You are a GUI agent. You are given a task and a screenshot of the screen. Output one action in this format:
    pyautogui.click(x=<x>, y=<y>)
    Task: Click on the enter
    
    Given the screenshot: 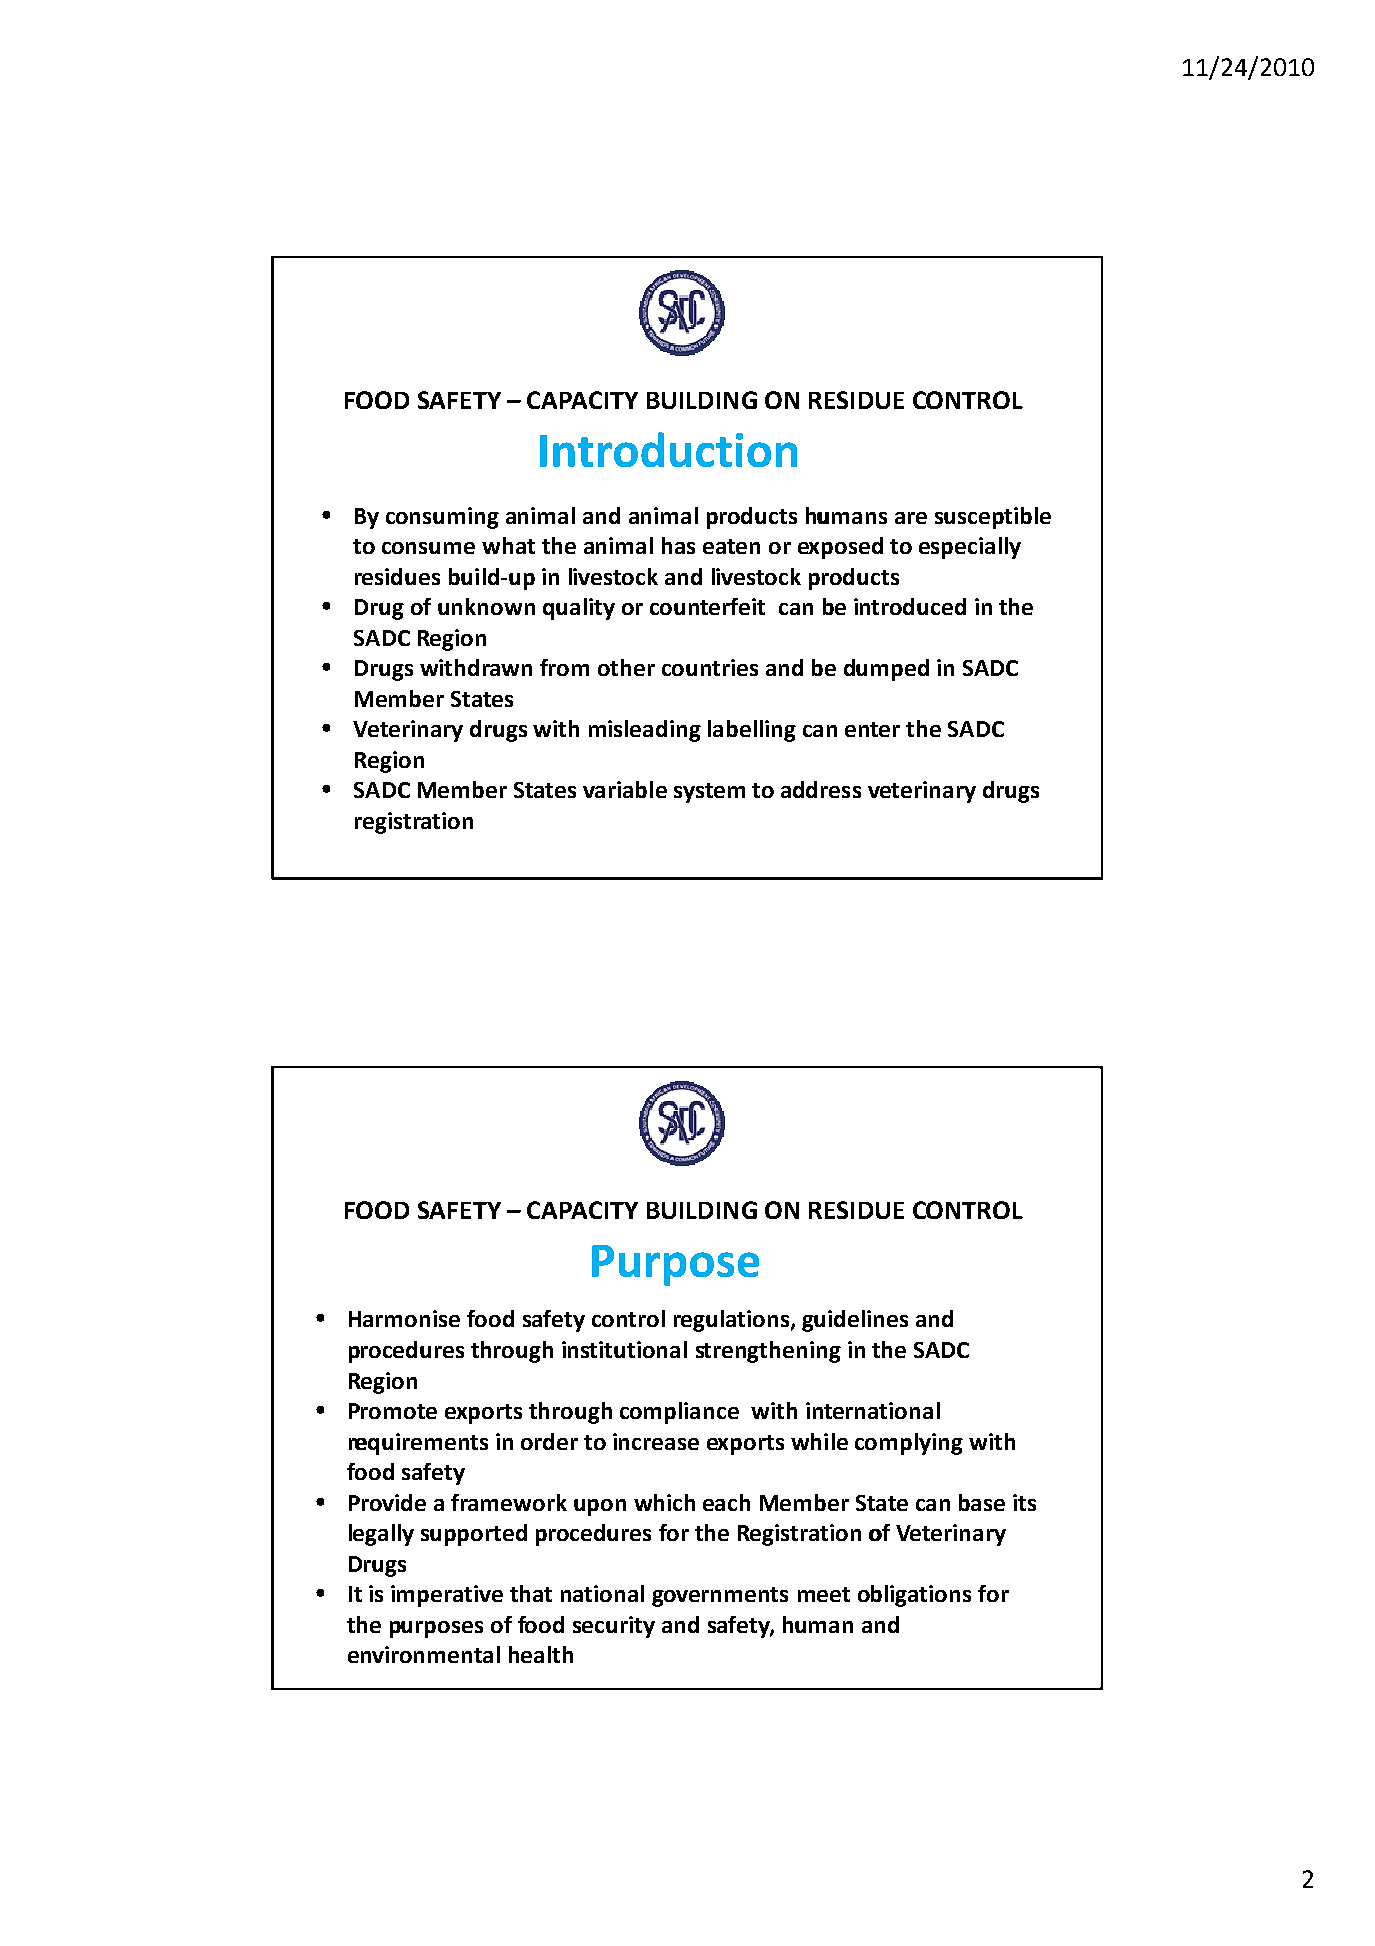 What is the action you would take?
    pyautogui.click(x=872, y=729)
